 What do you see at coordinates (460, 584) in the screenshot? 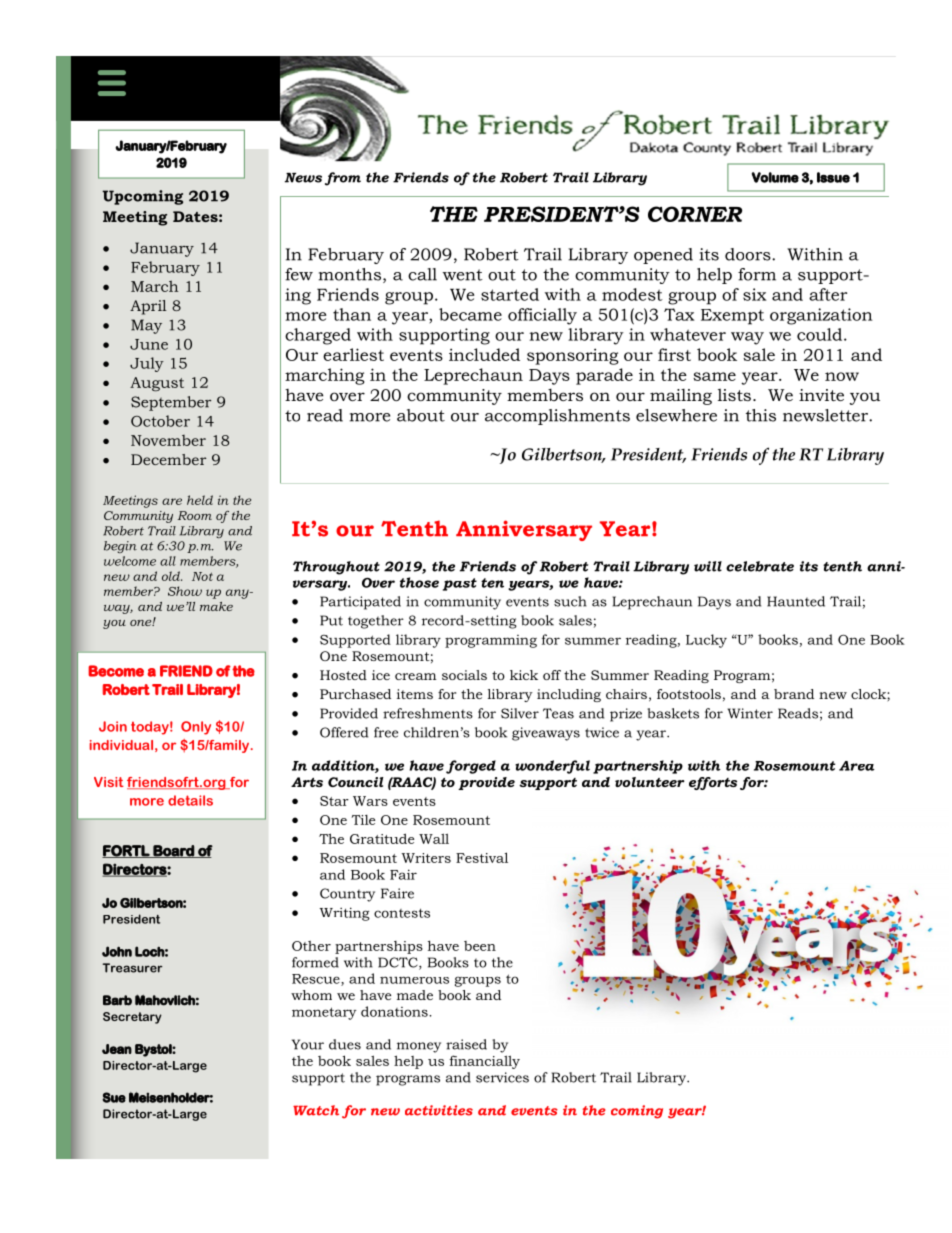
I see `past` at bounding box center [460, 584].
